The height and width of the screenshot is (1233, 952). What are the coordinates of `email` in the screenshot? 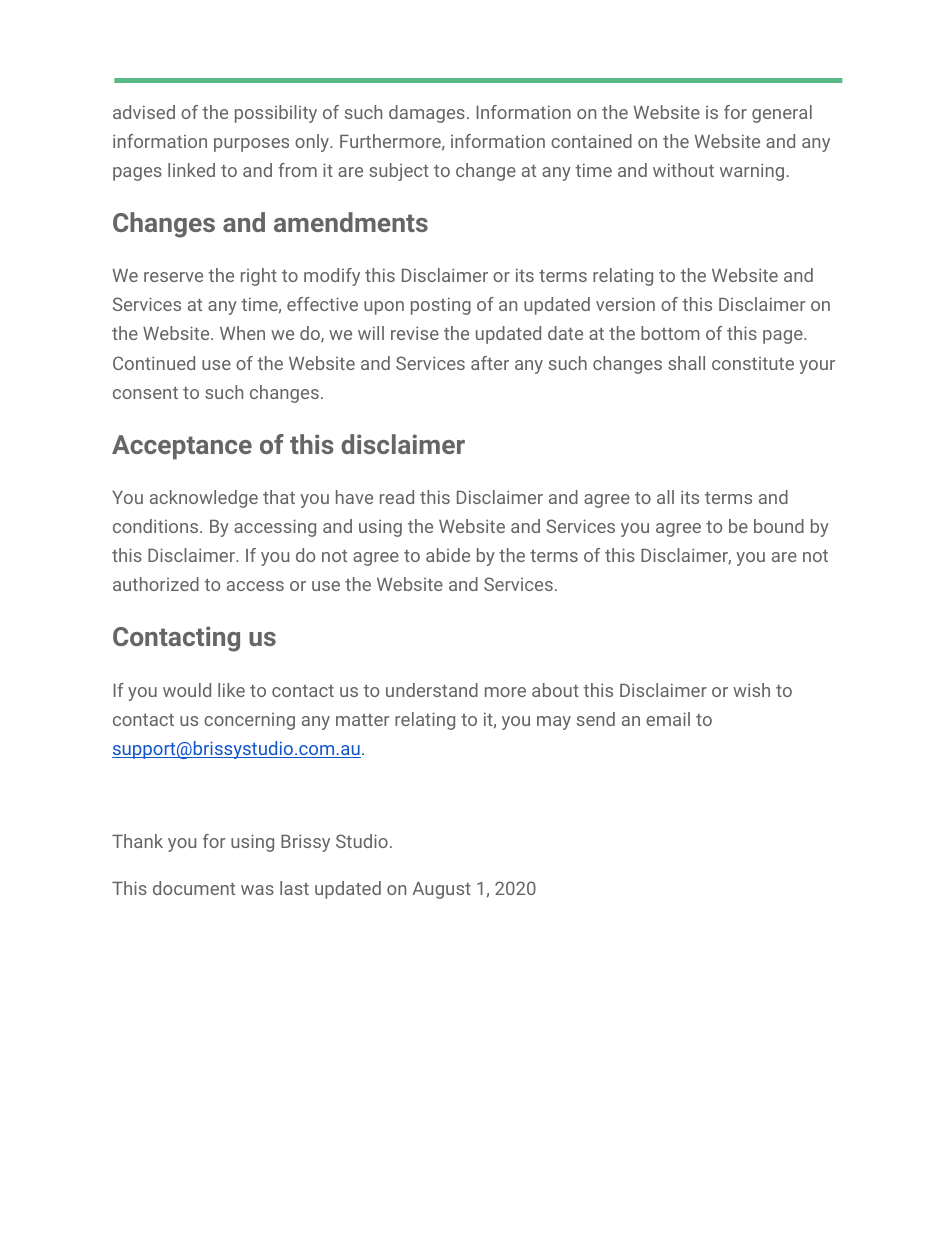 It's located at (668, 719).
